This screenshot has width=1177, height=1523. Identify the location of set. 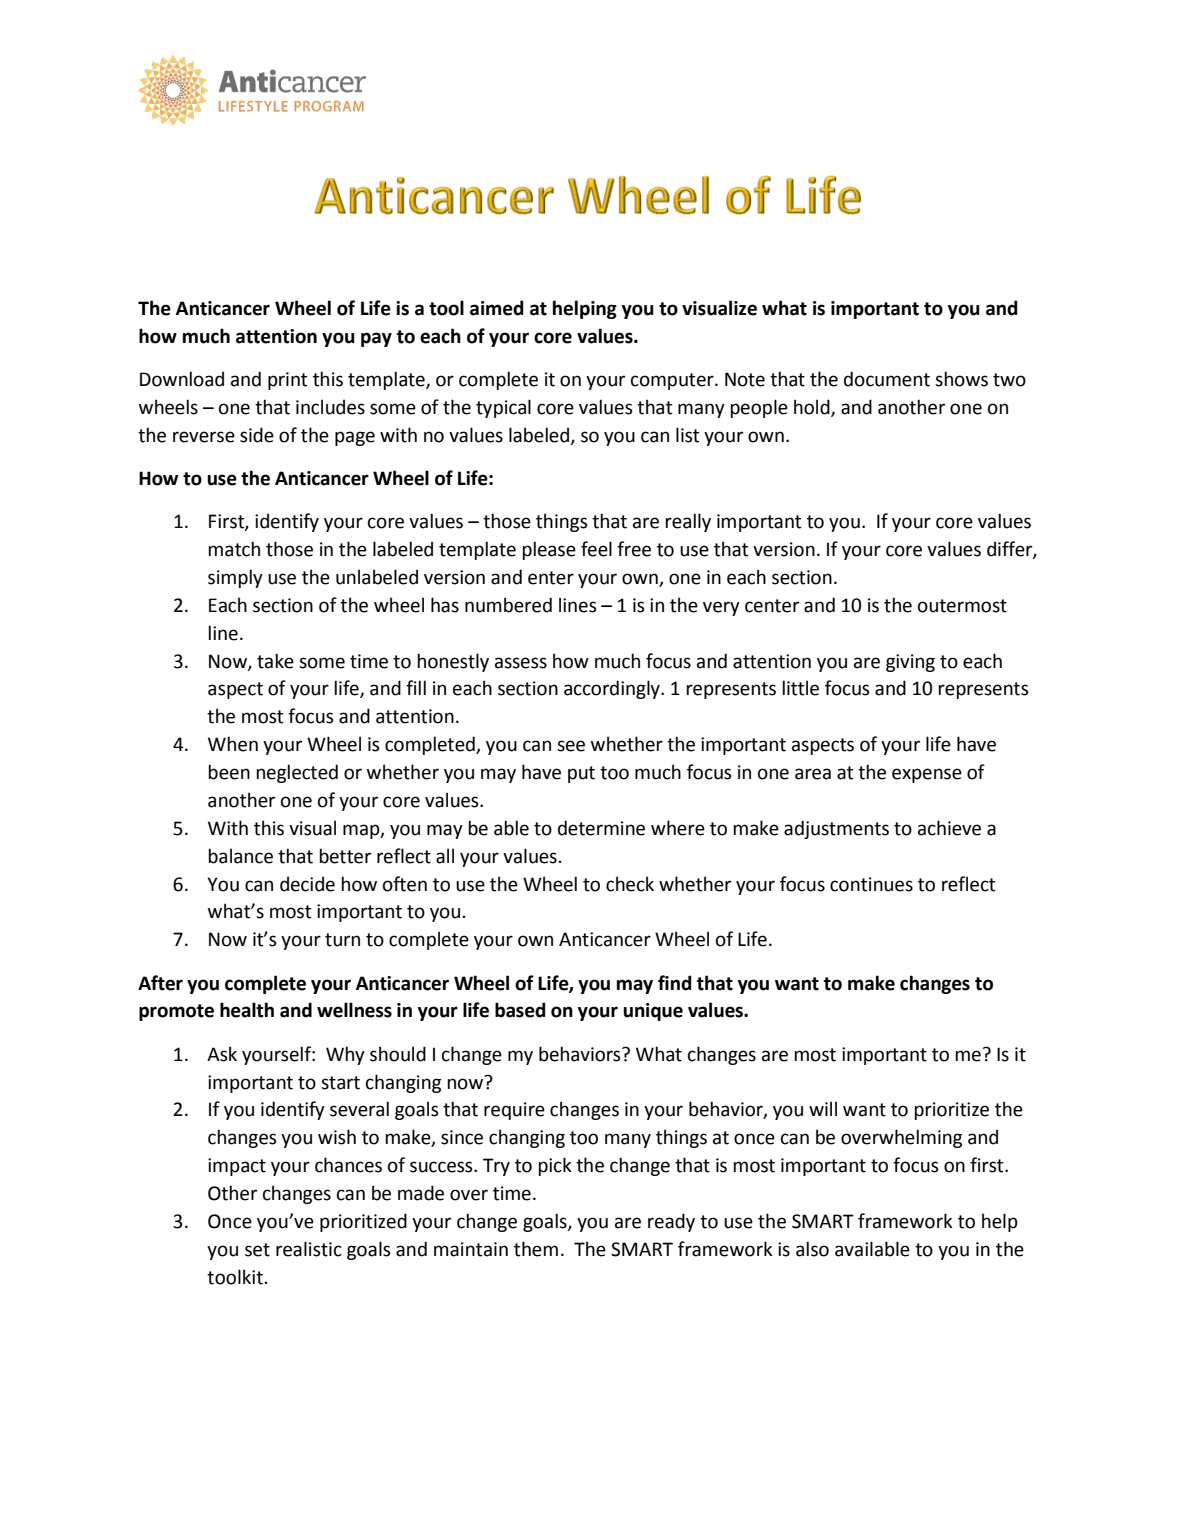
(257, 1250).
